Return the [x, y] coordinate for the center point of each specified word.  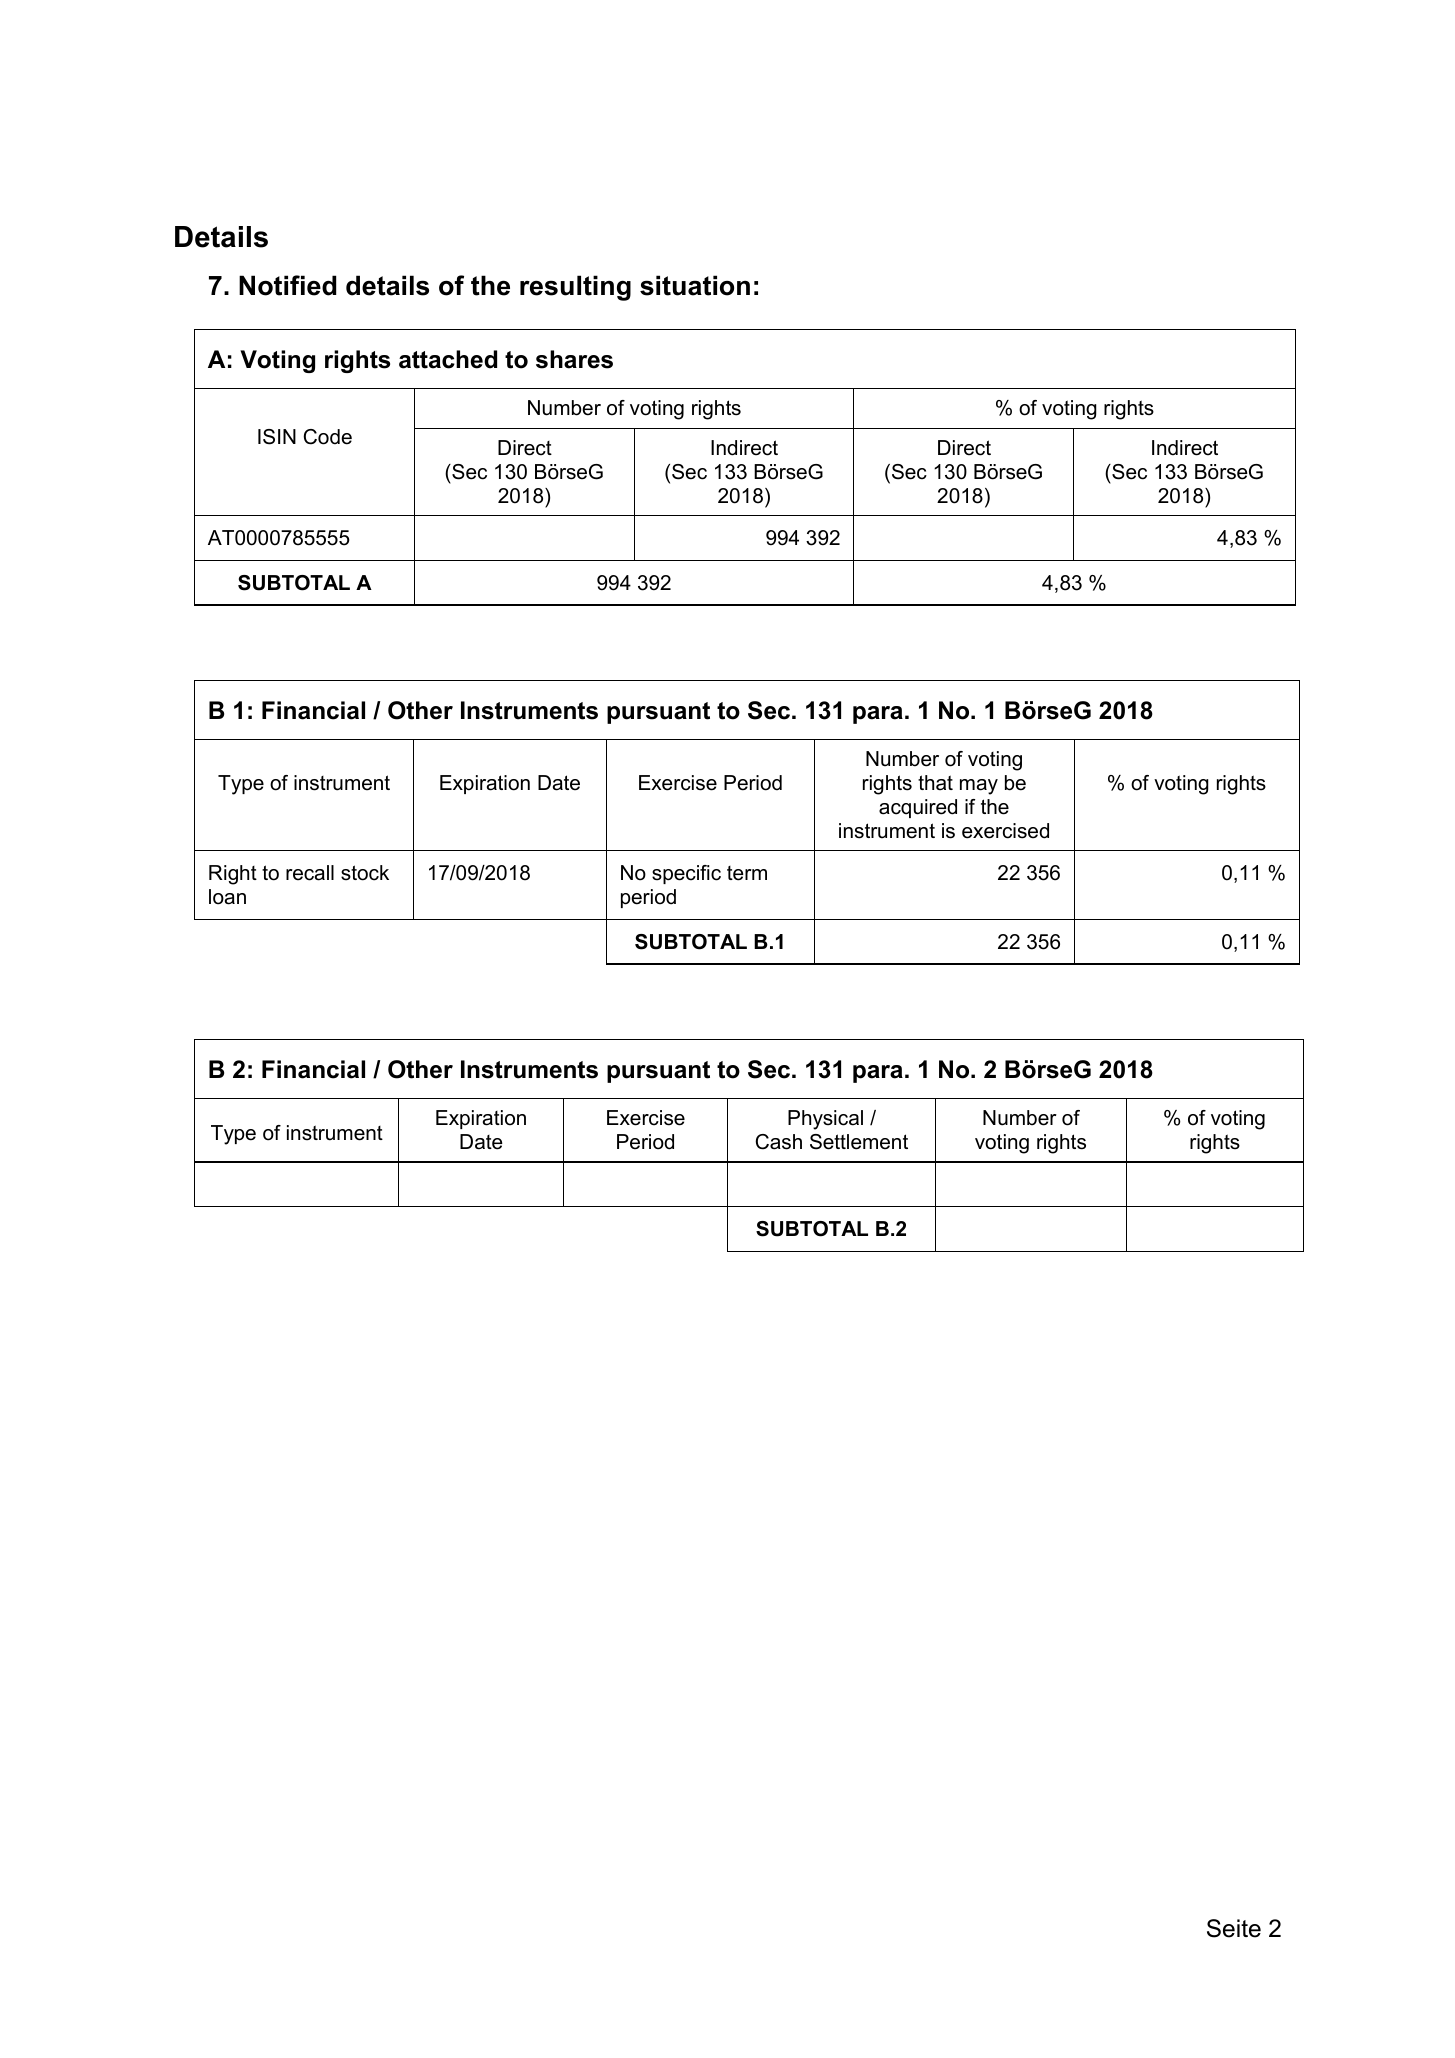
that [935, 783]
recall [310, 873]
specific [686, 874]
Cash [778, 1142]
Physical [825, 1120]
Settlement [859, 1142]
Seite [1234, 1928]
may [979, 787]
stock [365, 873]
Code [327, 437]
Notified [287, 285]
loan [227, 897]
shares [574, 359]
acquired [918, 808]
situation [695, 285]
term [747, 873]
